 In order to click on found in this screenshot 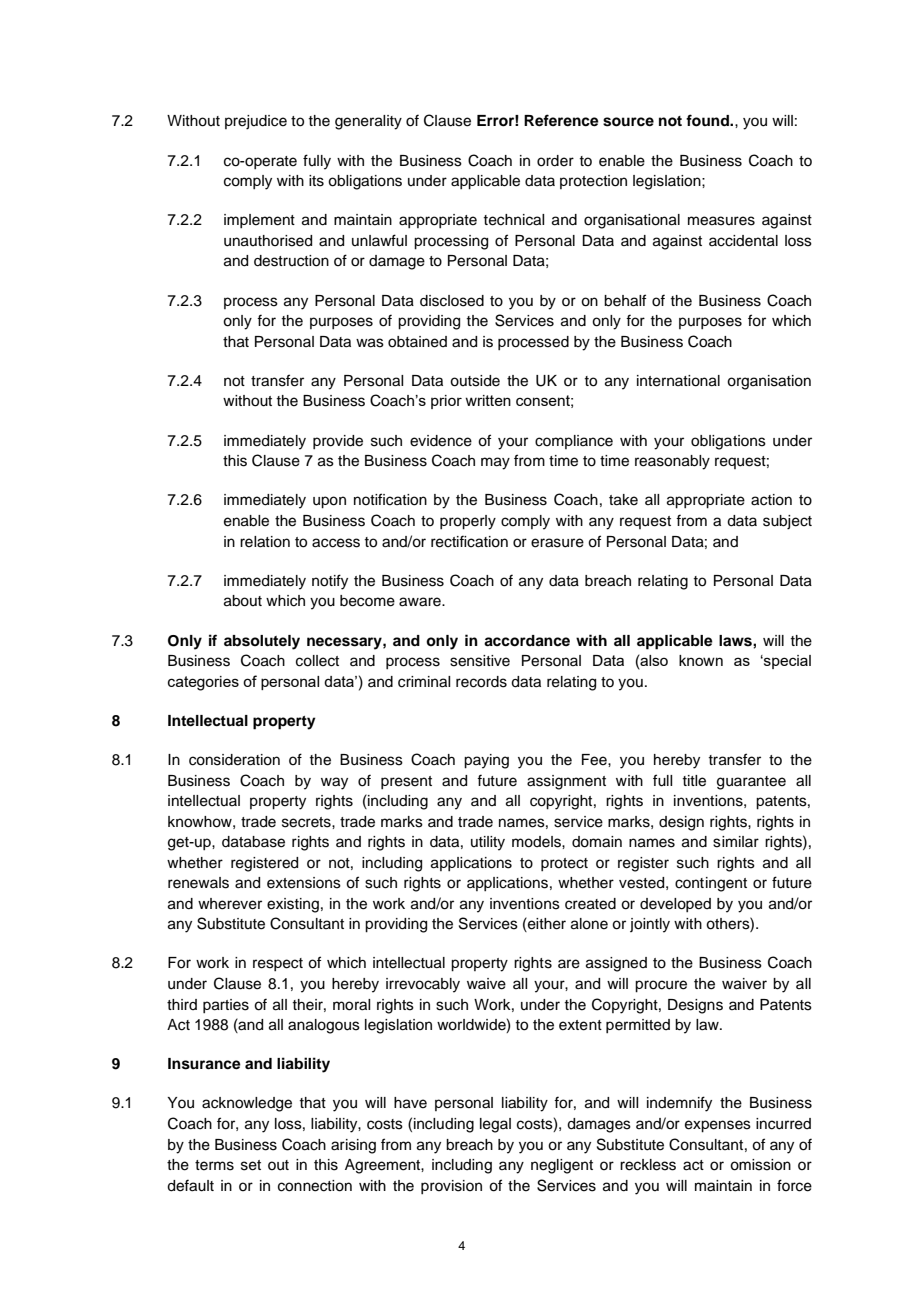, I will do `click(708, 120)`.
